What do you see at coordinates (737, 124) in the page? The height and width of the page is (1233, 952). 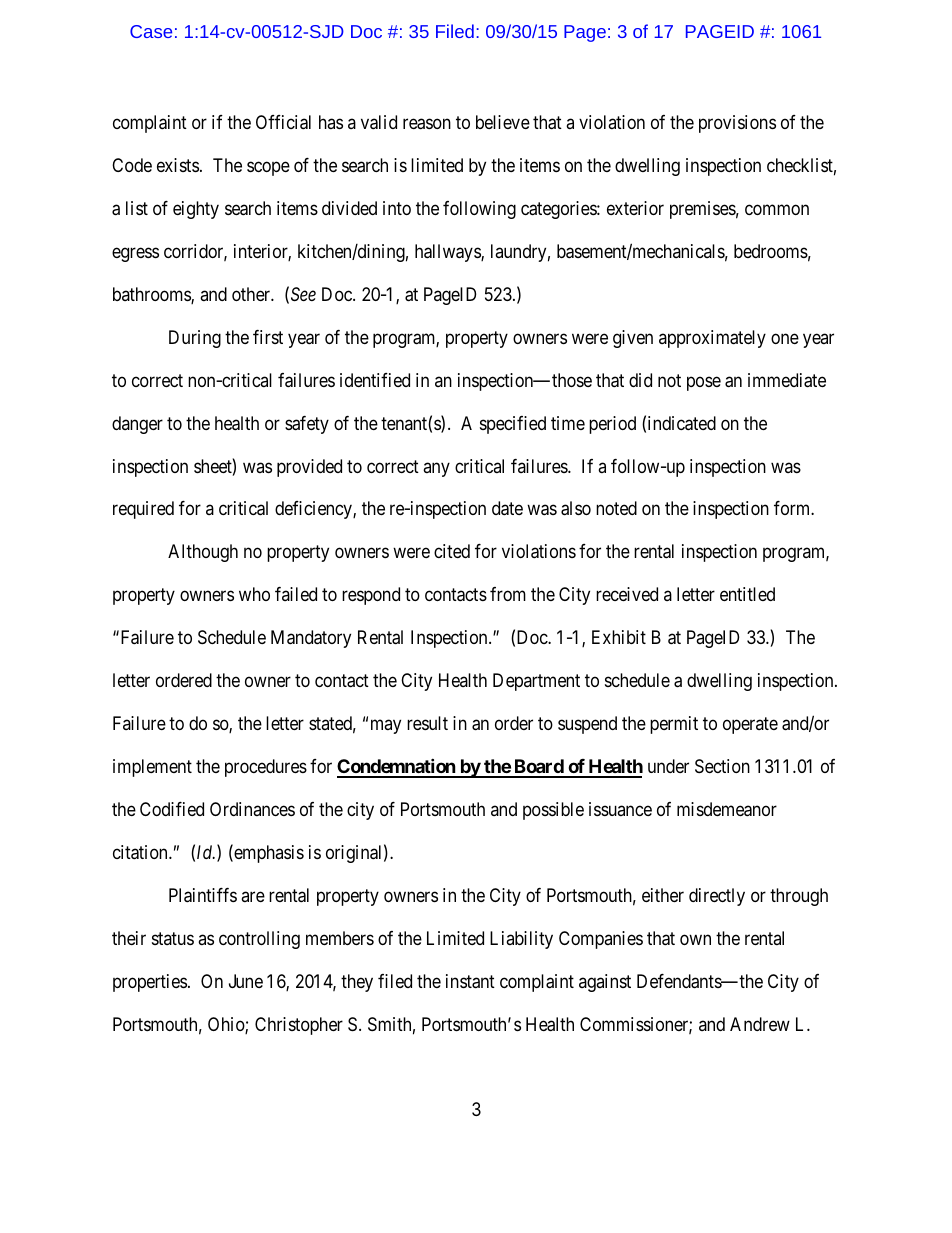 I see `provisions` at bounding box center [737, 124].
